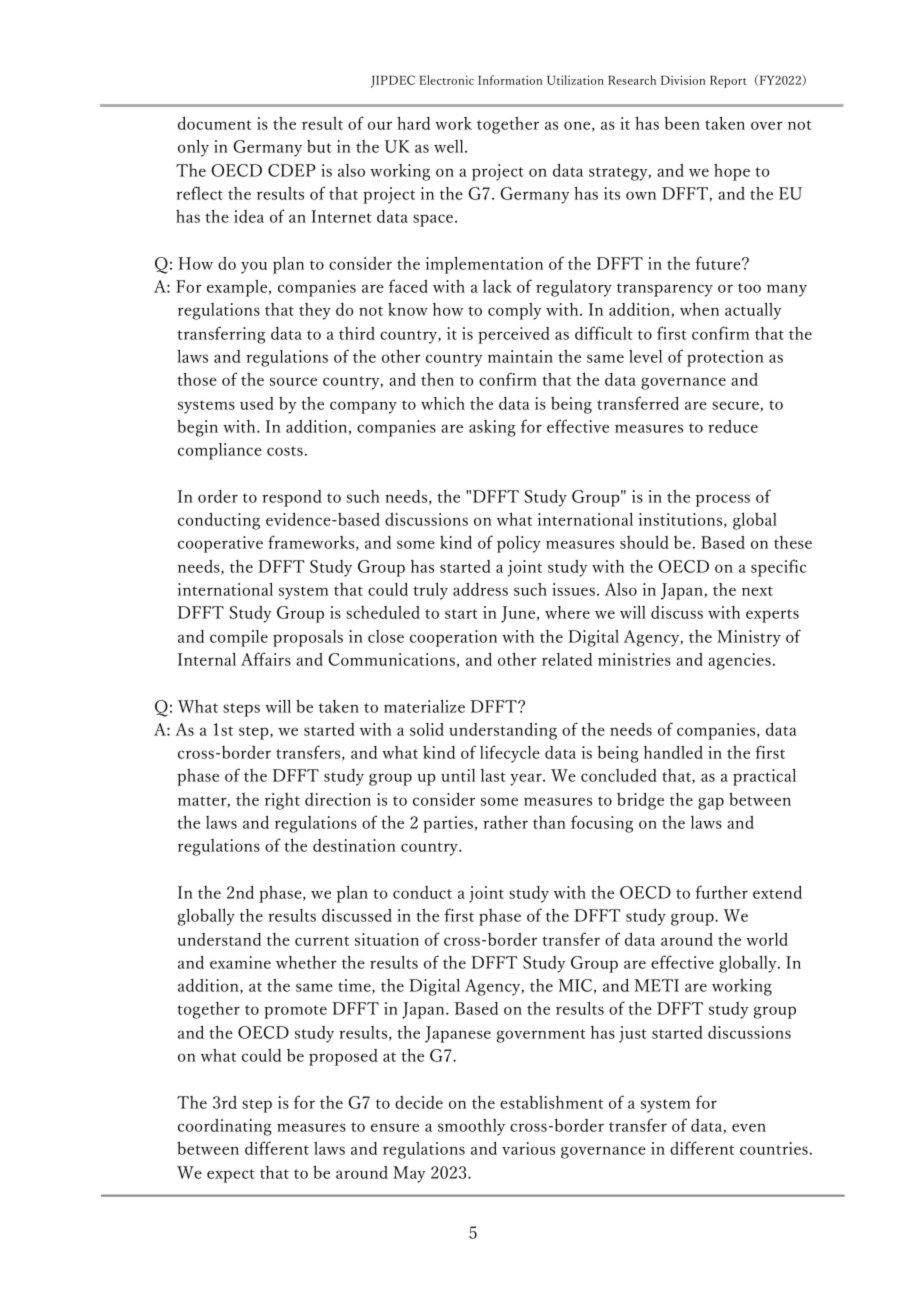  I want to click on asking, so click(492, 428).
